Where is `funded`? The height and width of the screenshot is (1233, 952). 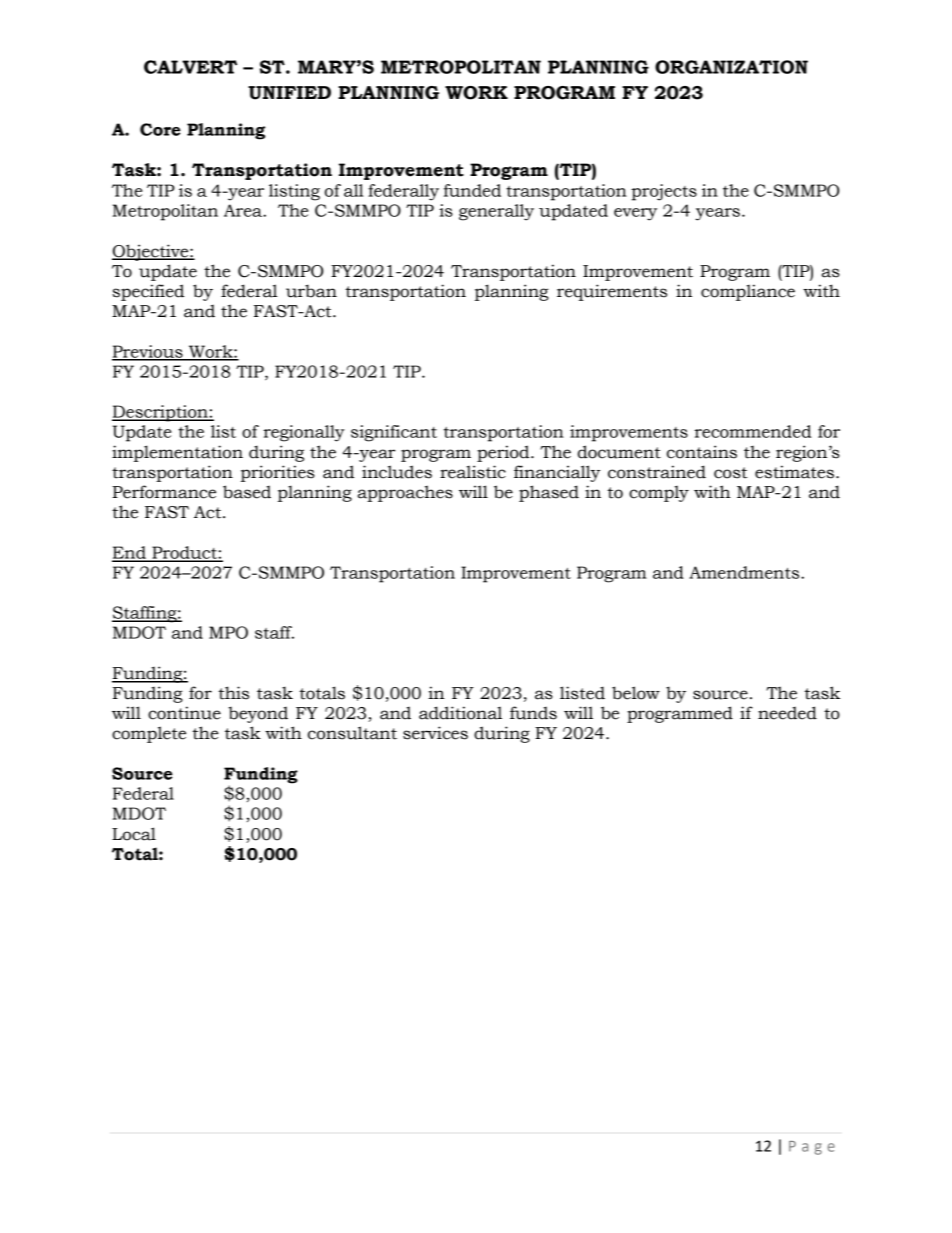
funded is located at coordinates (472, 190).
